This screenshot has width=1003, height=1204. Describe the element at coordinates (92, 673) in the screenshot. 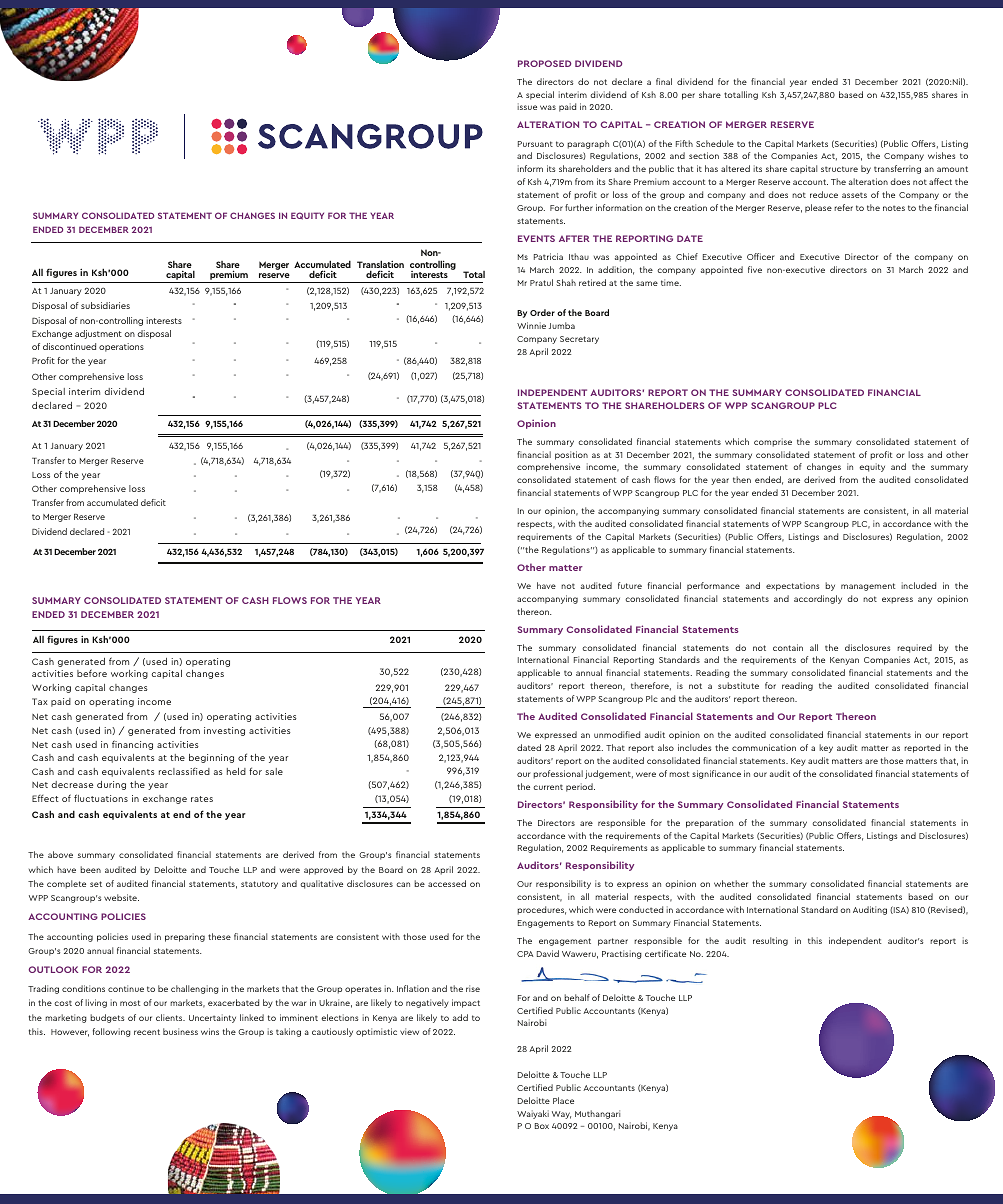

I see `before` at that location.
